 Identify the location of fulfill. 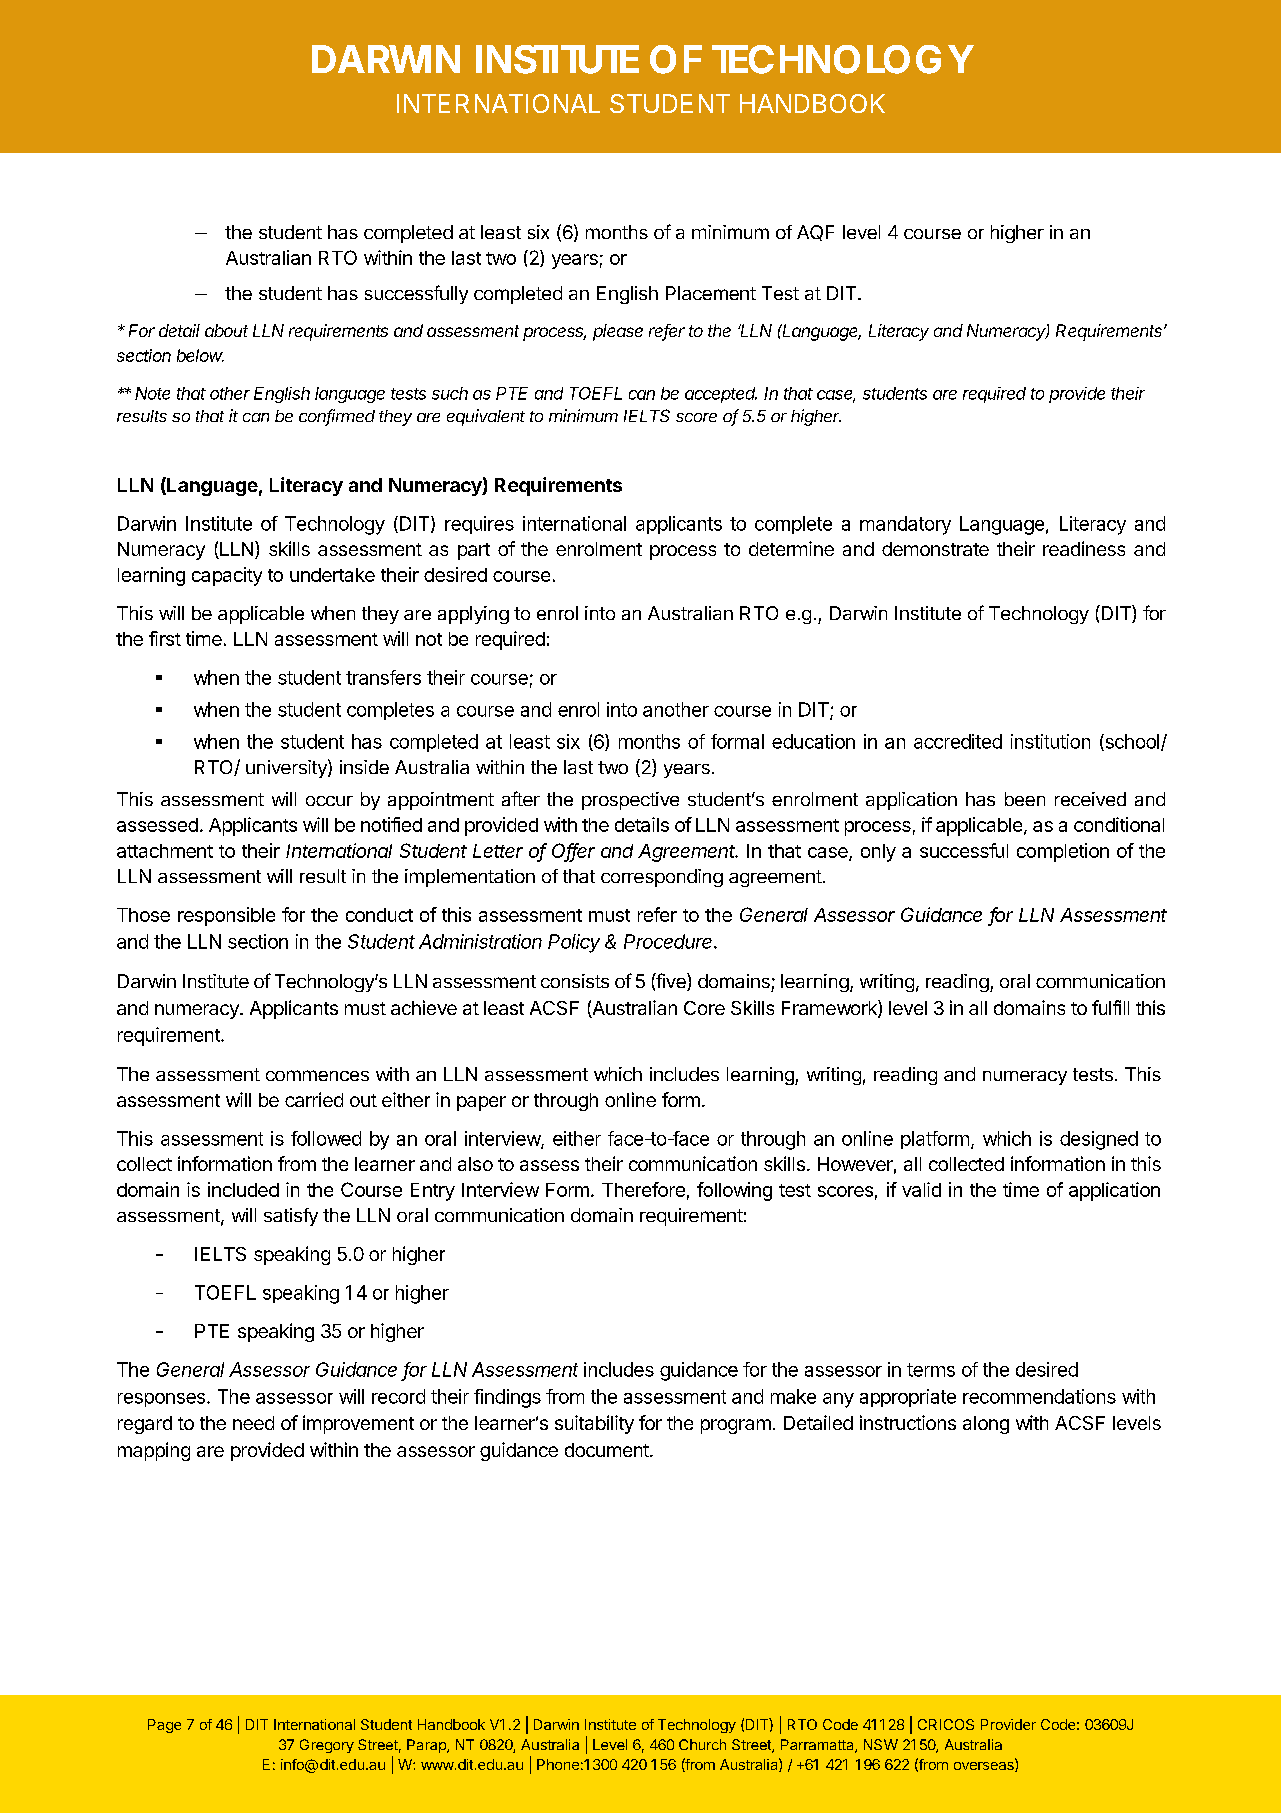
(1110, 1007).
